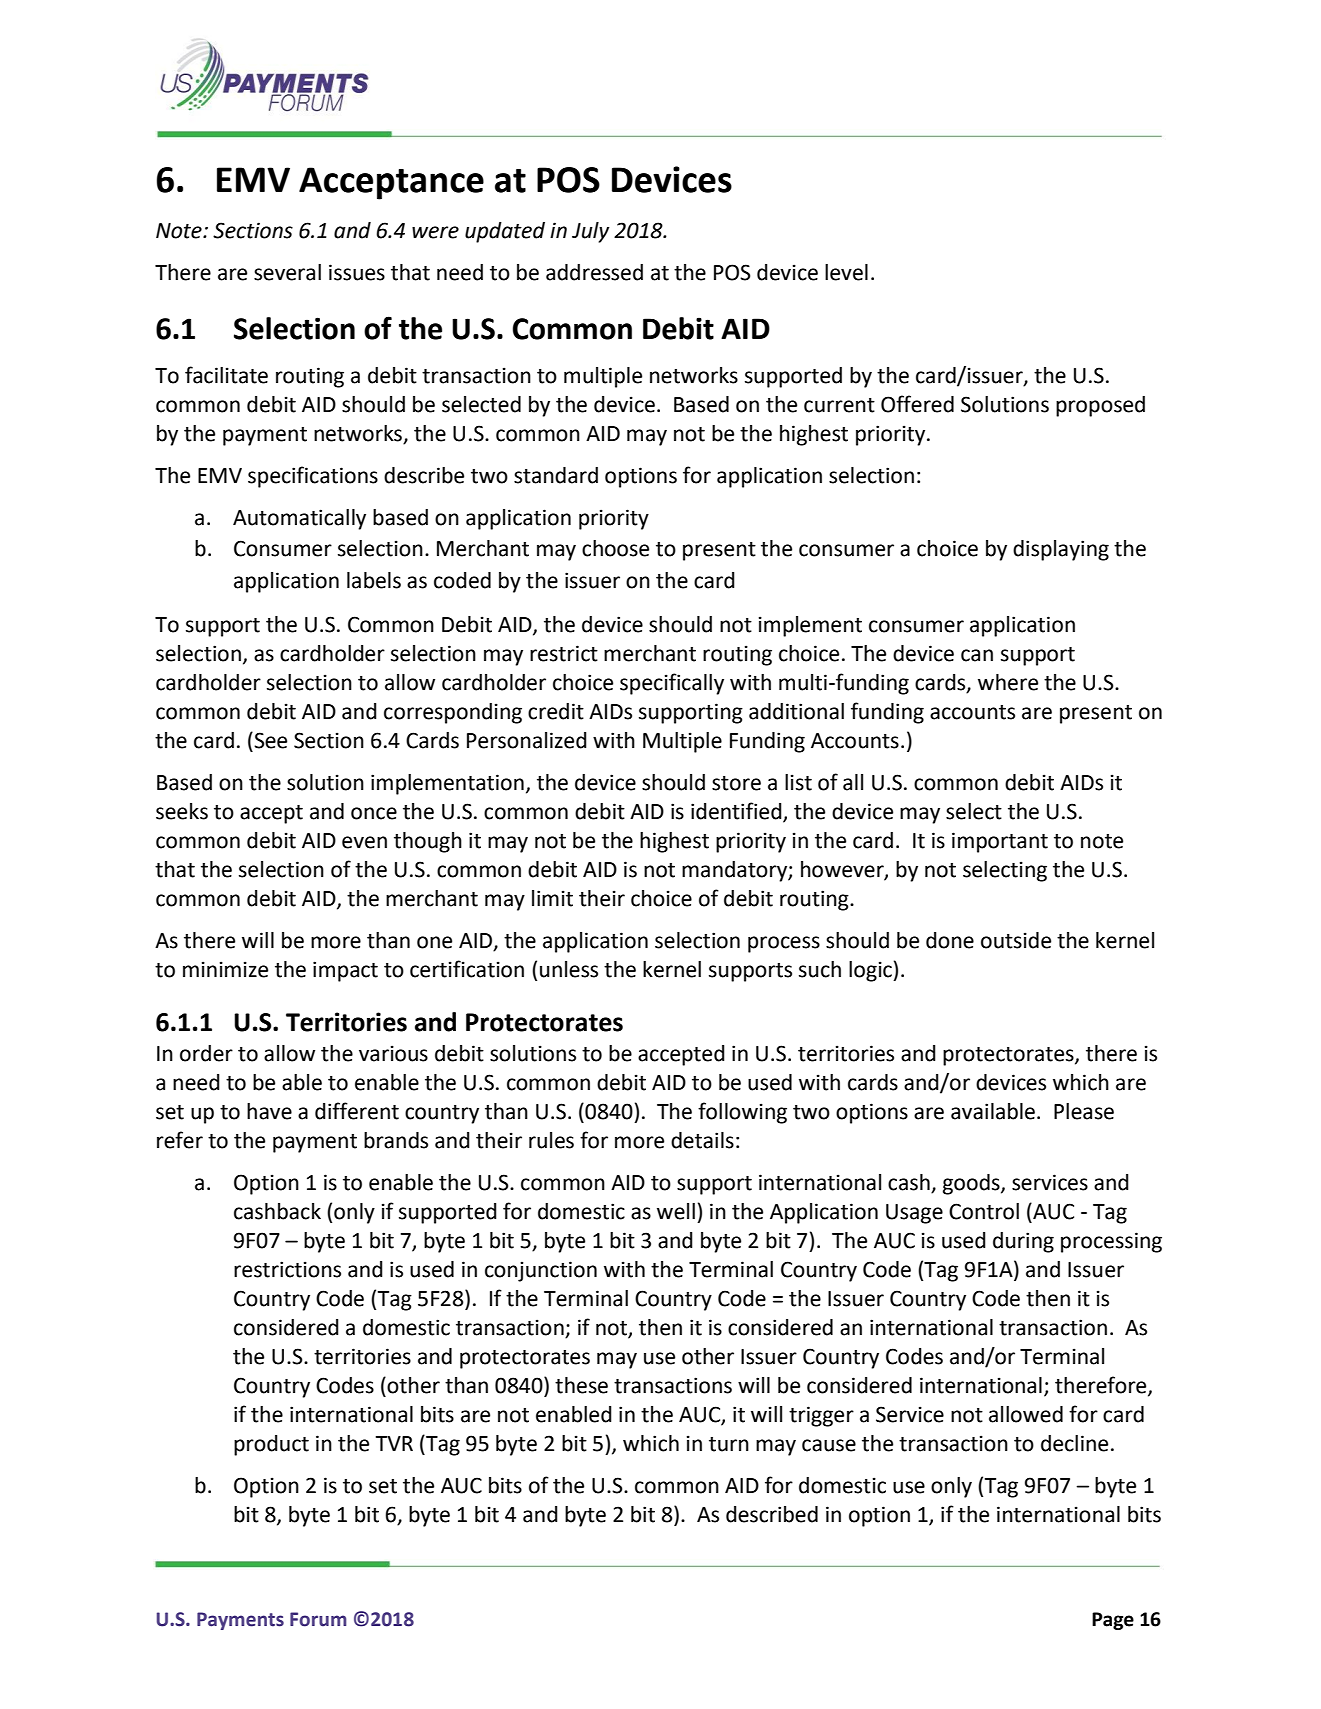 This page has height=1709, width=1321. I want to click on level, so click(846, 272).
